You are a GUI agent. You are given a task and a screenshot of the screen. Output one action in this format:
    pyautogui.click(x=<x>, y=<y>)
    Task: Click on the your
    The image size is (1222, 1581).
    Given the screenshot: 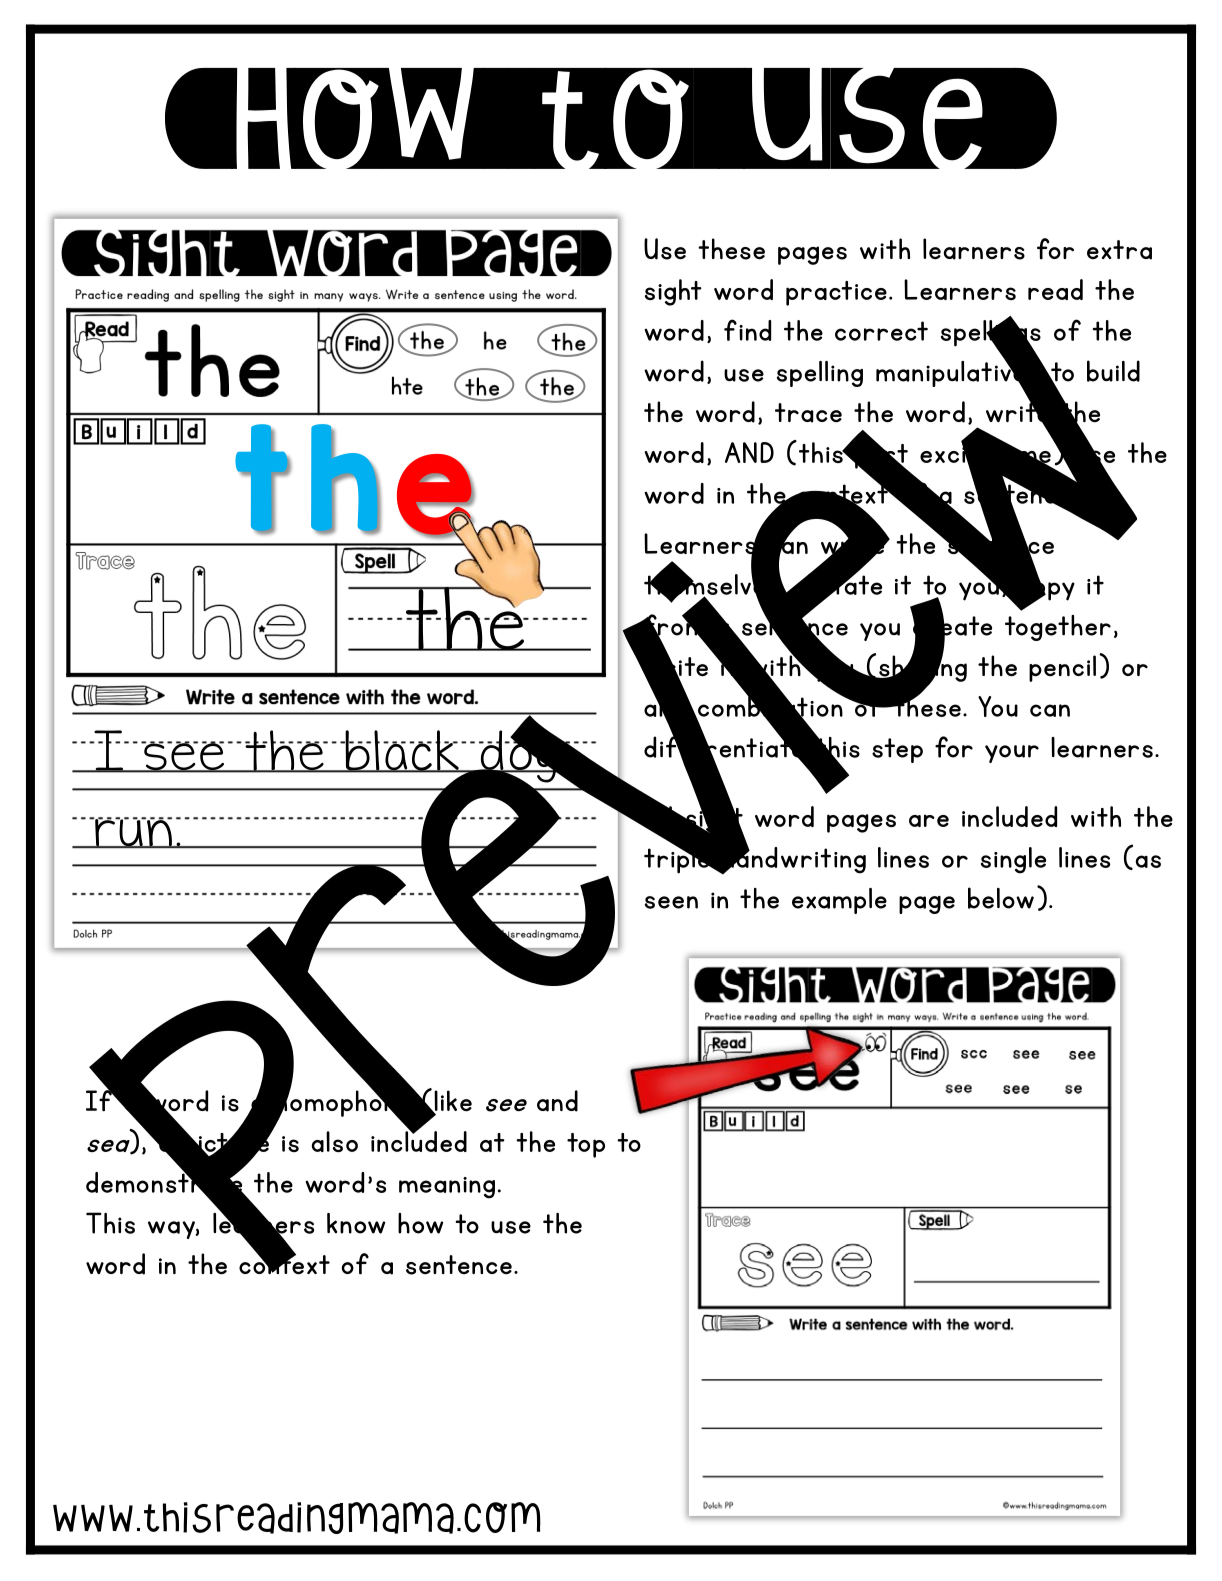 What is the action you would take?
    pyautogui.click(x=1012, y=754)
